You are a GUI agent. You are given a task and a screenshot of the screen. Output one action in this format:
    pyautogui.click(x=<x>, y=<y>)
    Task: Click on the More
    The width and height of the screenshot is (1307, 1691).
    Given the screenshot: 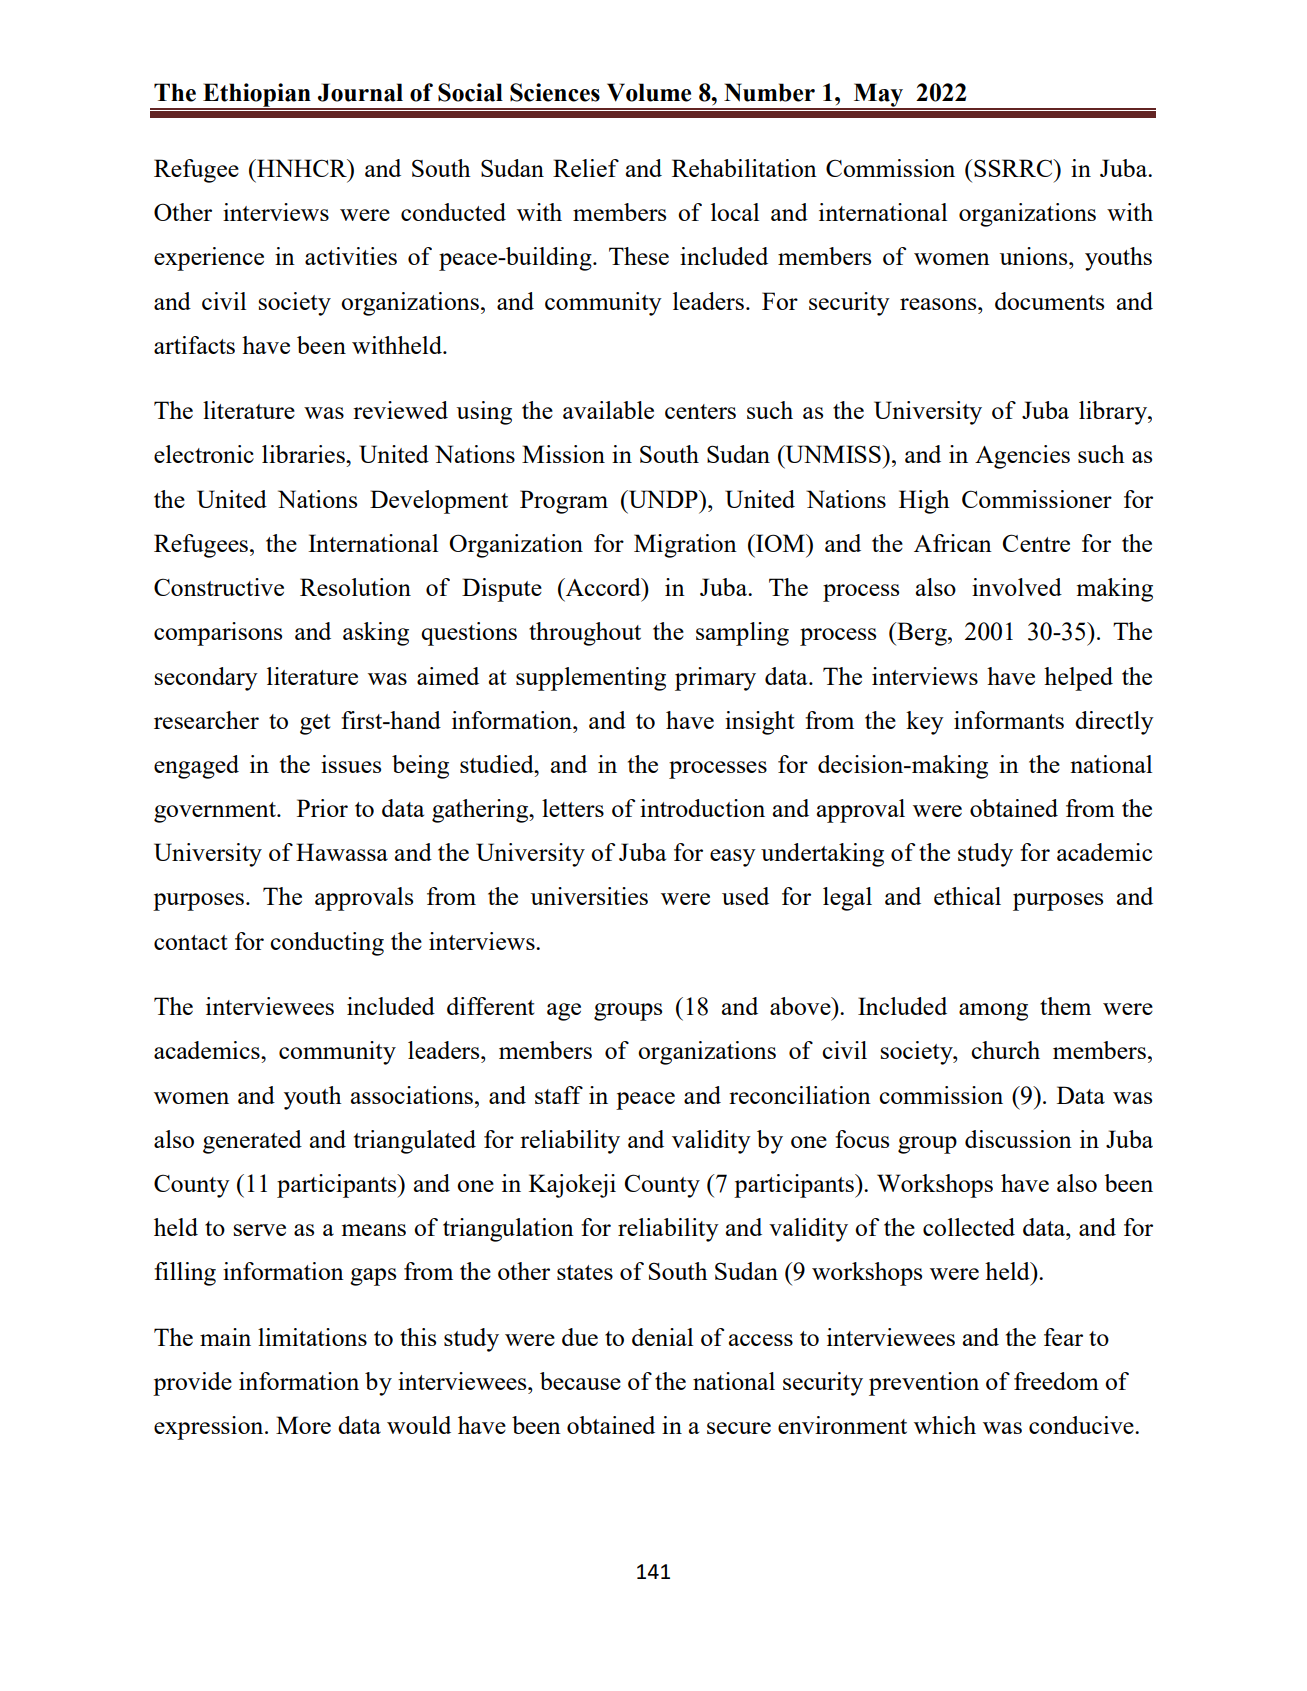 What is the action you would take?
    pyautogui.click(x=303, y=1425)
